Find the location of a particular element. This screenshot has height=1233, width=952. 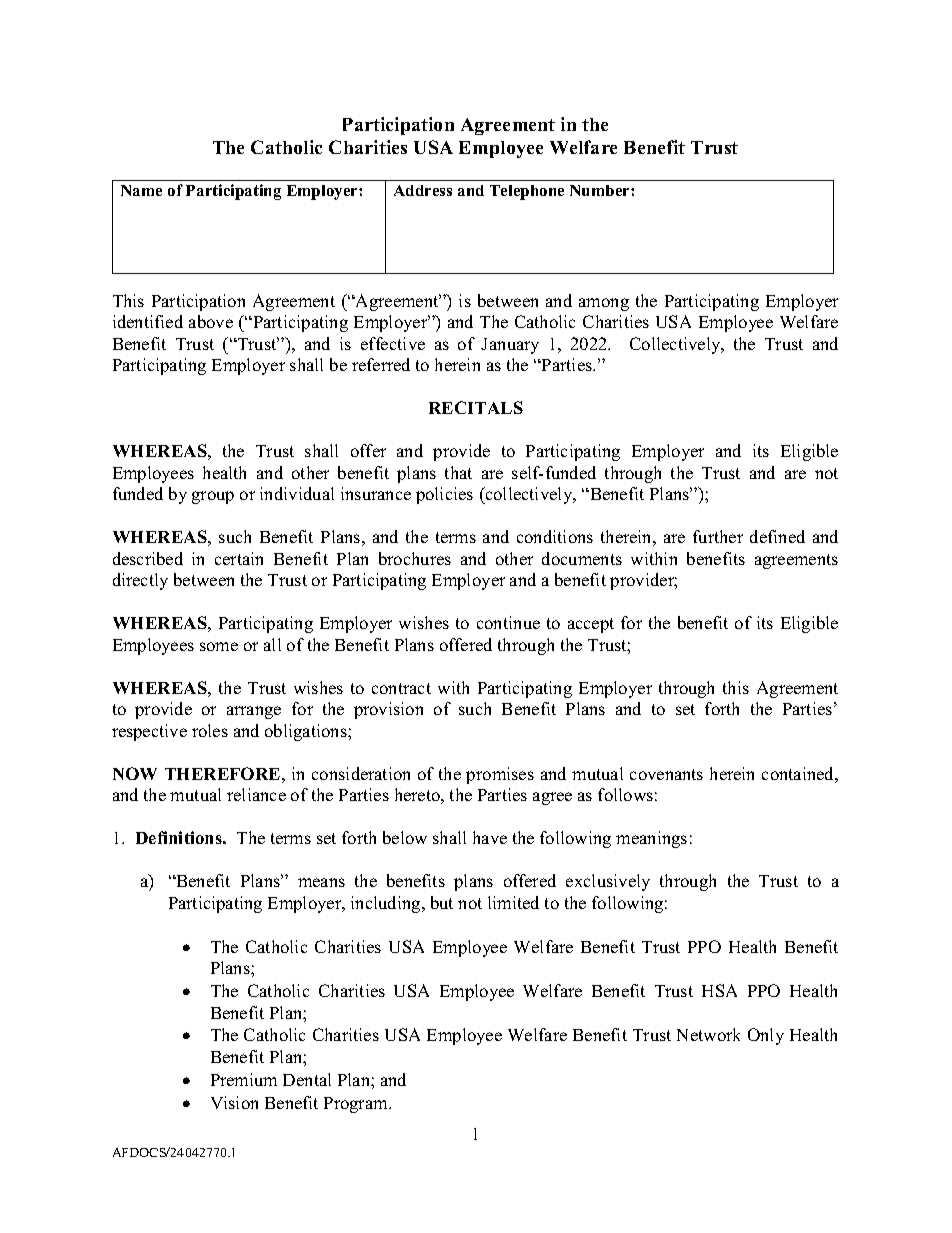

accept is located at coordinates (591, 625).
